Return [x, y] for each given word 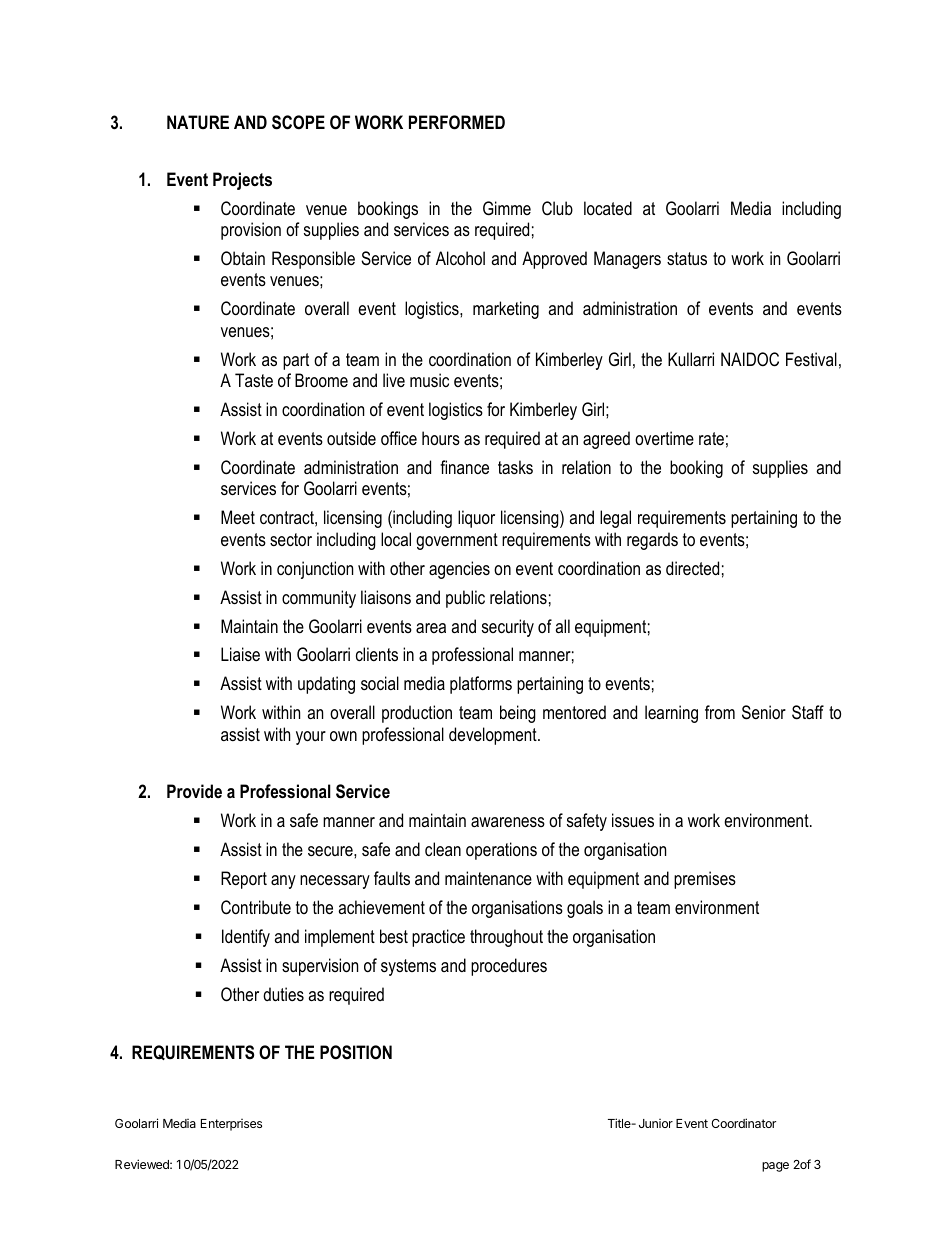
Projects [242, 181]
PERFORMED [457, 122]
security [508, 628]
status [687, 258]
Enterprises [231, 1125]
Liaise [240, 654]
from [720, 712]
